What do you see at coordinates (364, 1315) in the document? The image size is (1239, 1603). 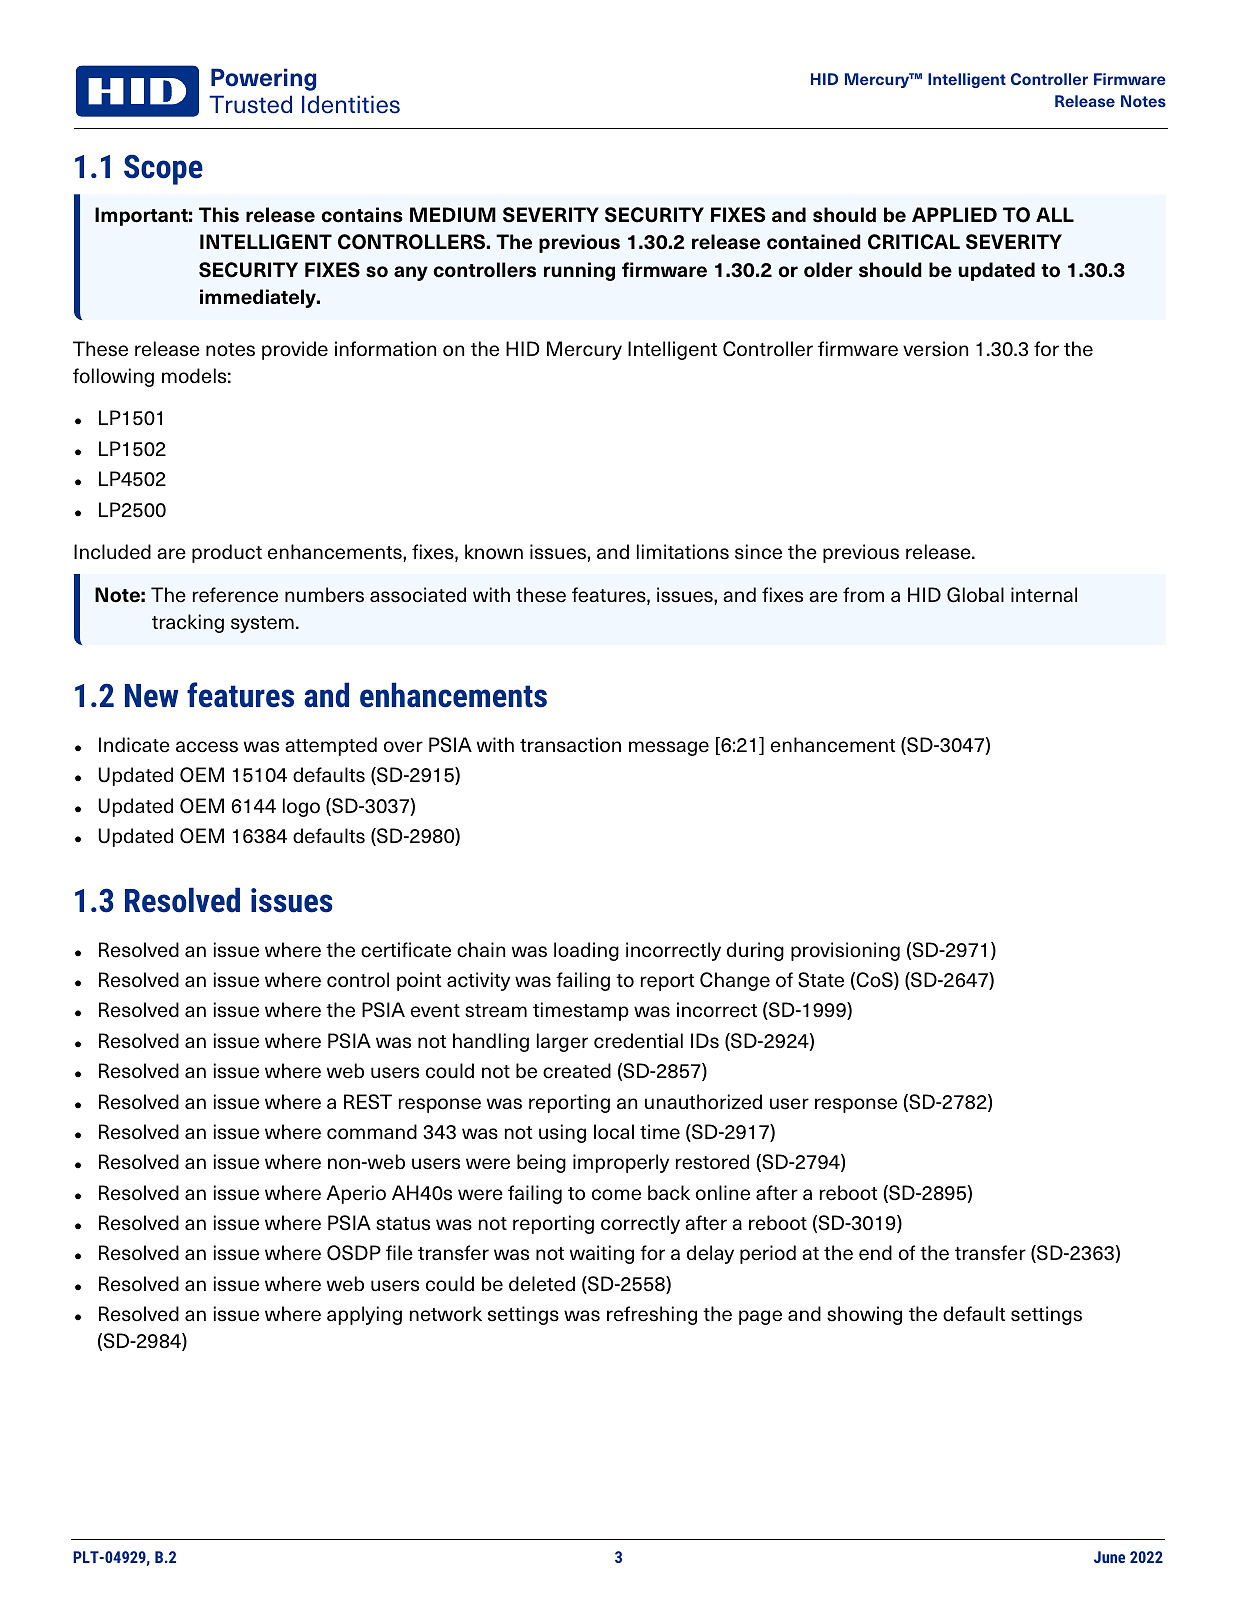 I see `applying` at bounding box center [364, 1315].
